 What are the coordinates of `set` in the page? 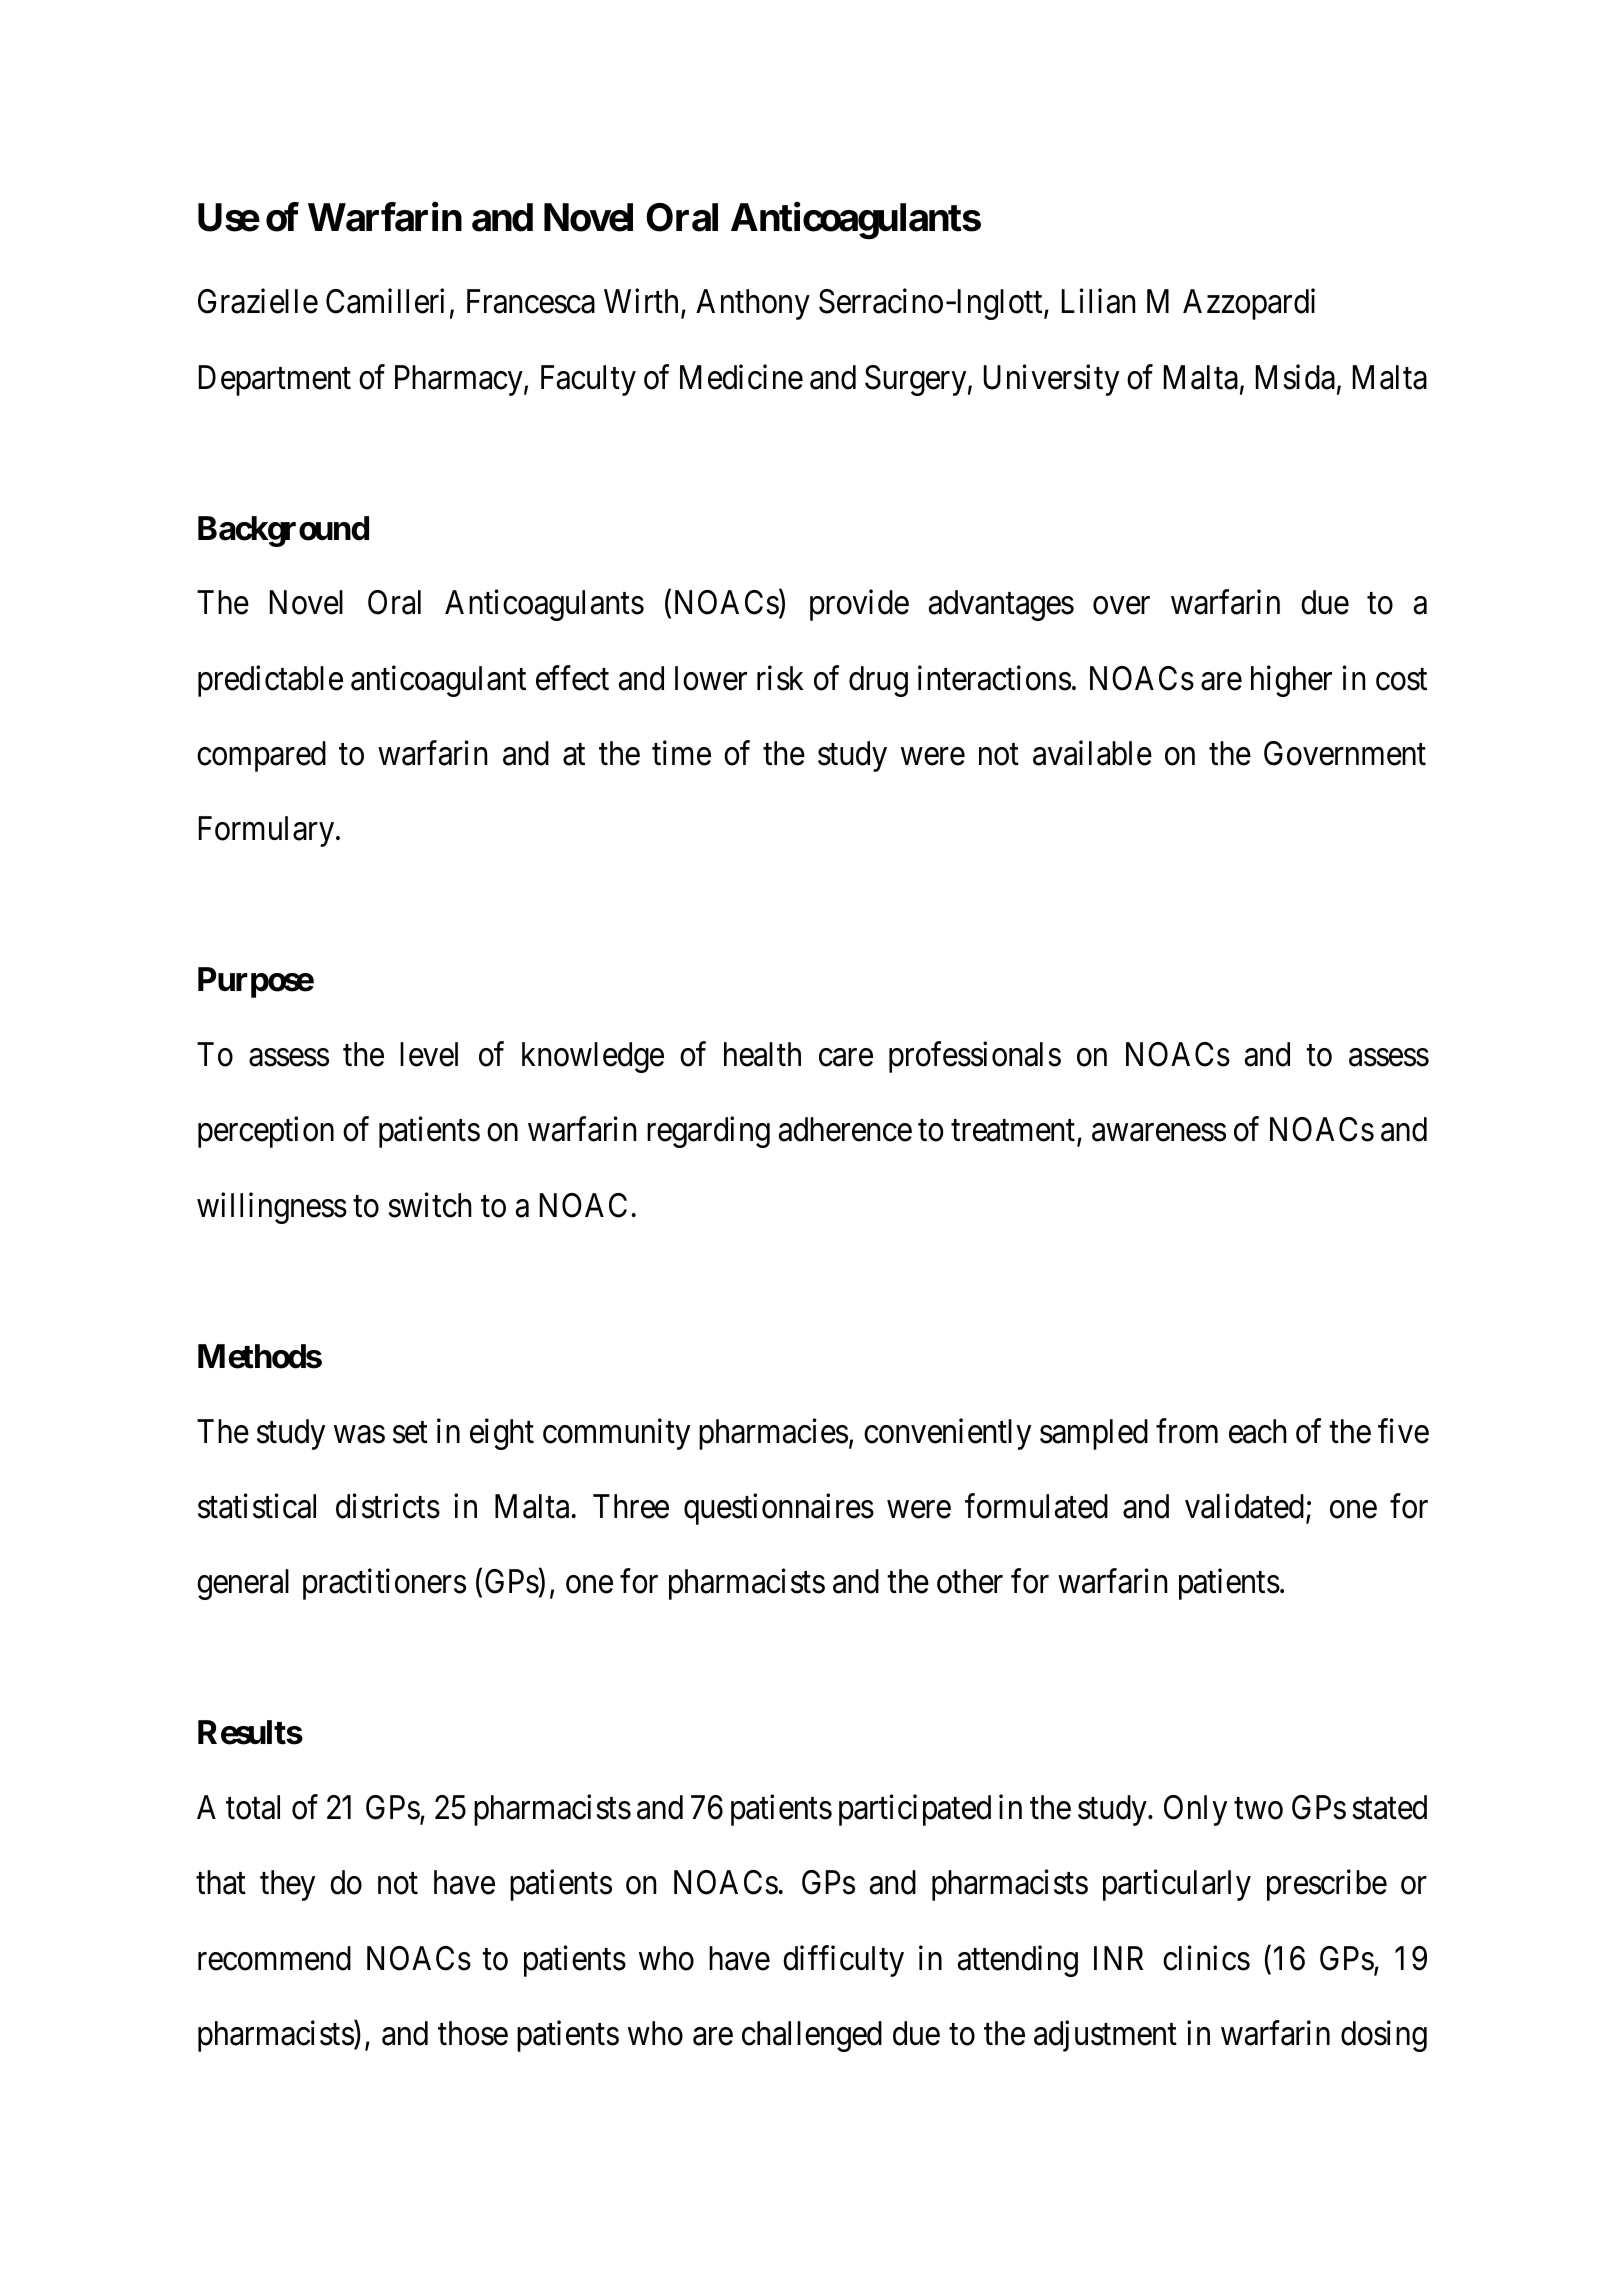 It's located at (410, 1433).
